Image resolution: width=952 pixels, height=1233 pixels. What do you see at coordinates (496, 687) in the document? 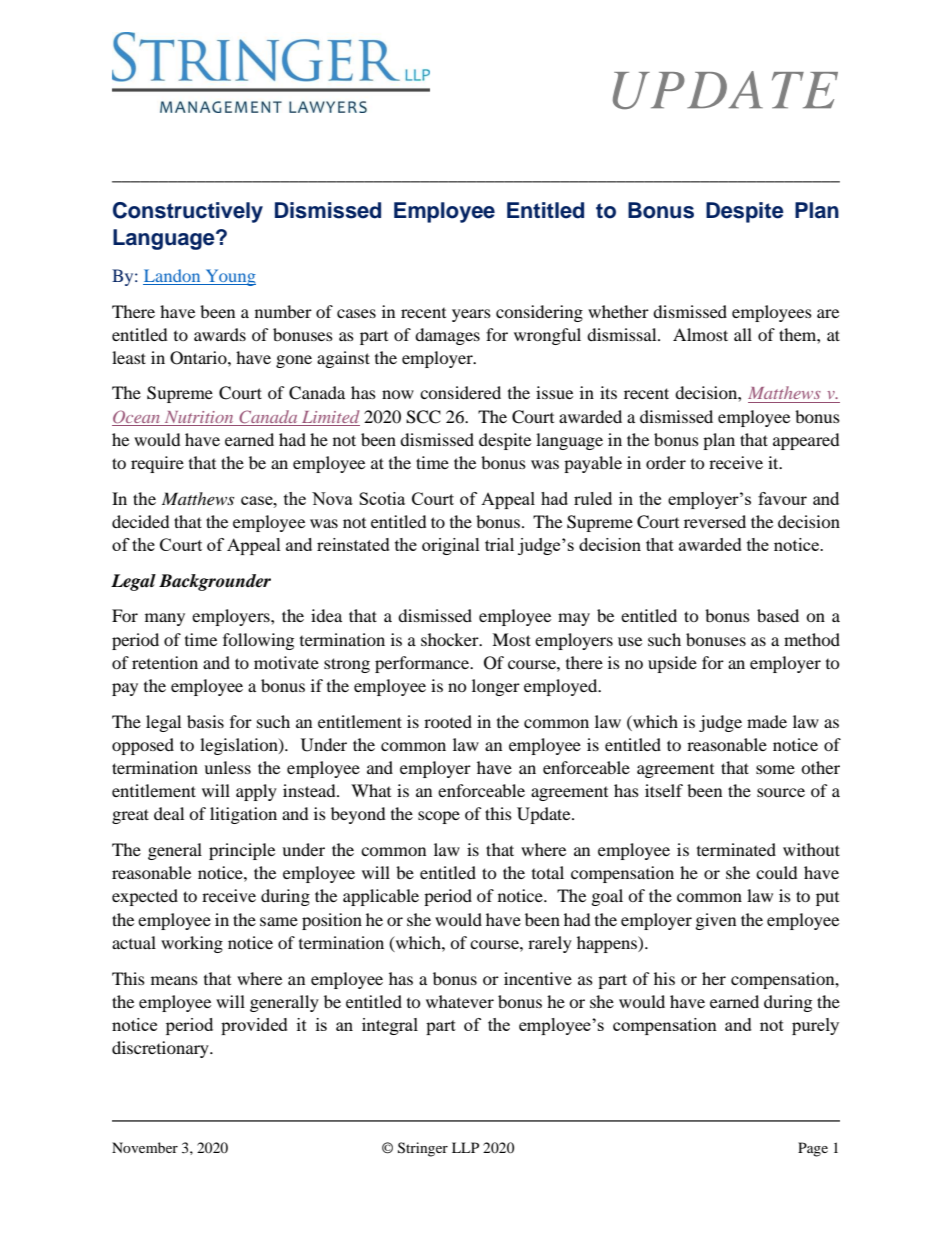
I see `longer` at bounding box center [496, 687].
